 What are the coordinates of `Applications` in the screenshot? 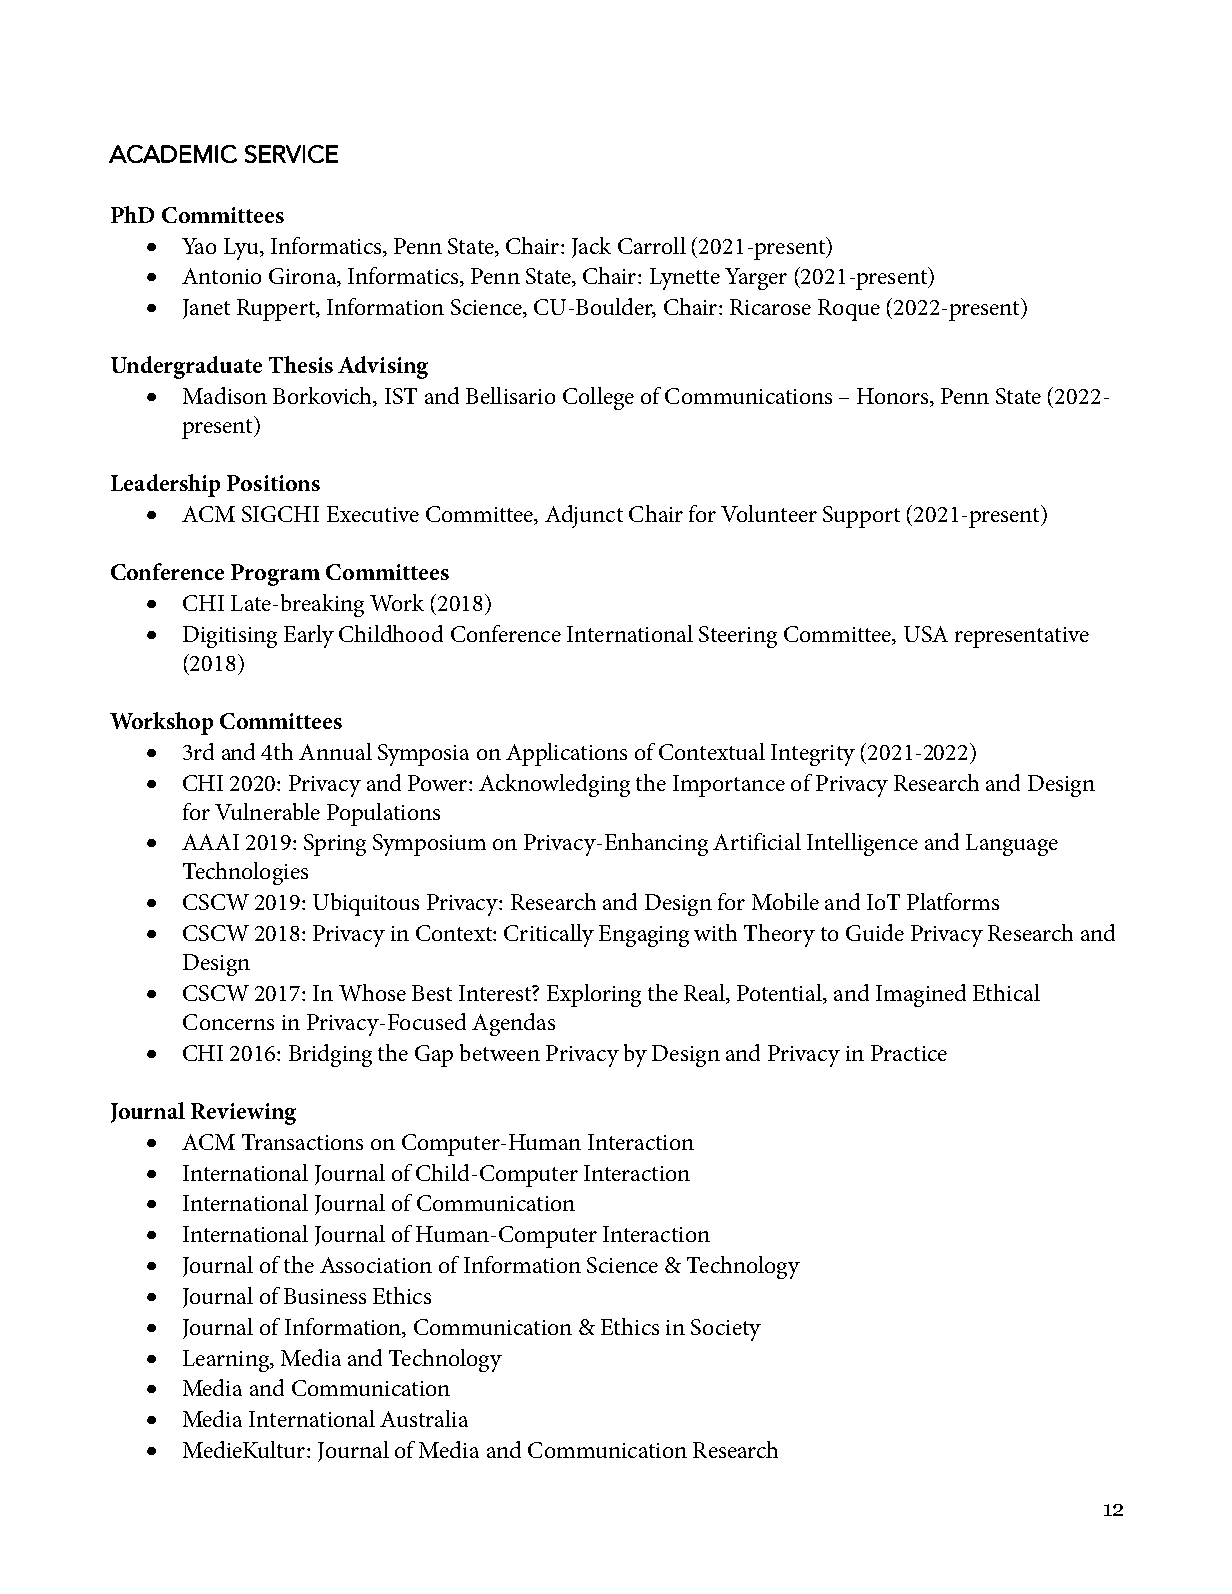 It's located at (566, 754).
